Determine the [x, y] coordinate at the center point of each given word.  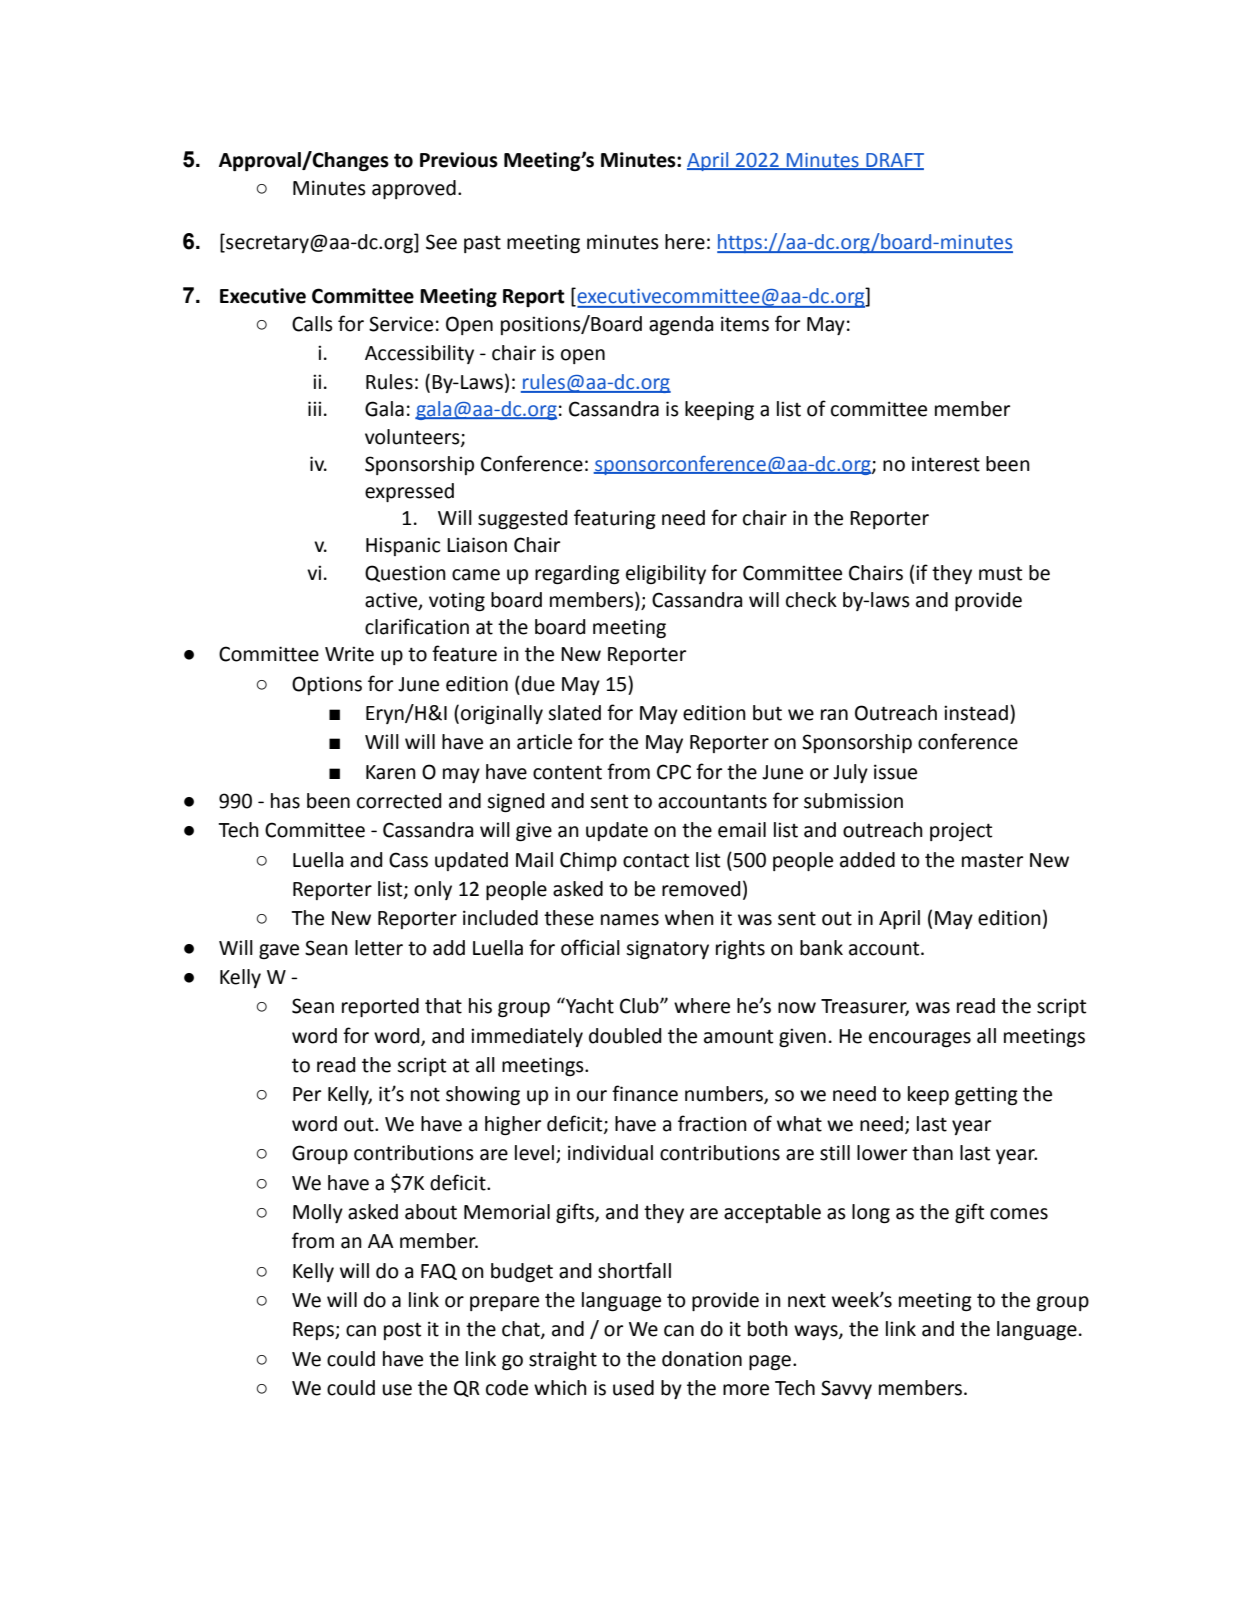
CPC [674, 772]
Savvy [846, 1389]
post [402, 1331]
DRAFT [894, 161]
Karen [391, 772]
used [633, 1388]
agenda [681, 325]
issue [895, 772]
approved [414, 189]
